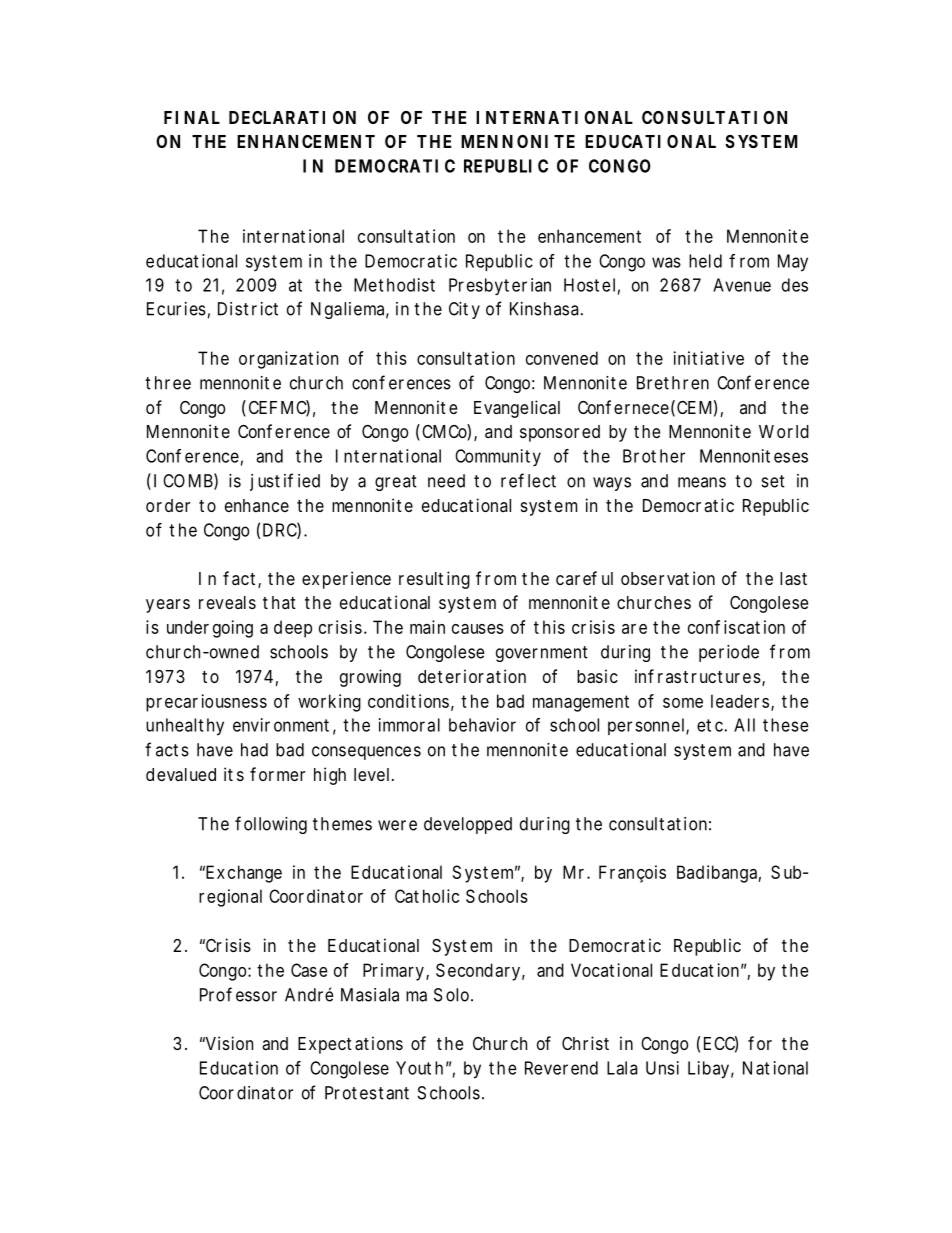 The height and width of the page is (1233, 952). Describe the element at coordinates (744, 725) in the page. I see `All` at that location.
